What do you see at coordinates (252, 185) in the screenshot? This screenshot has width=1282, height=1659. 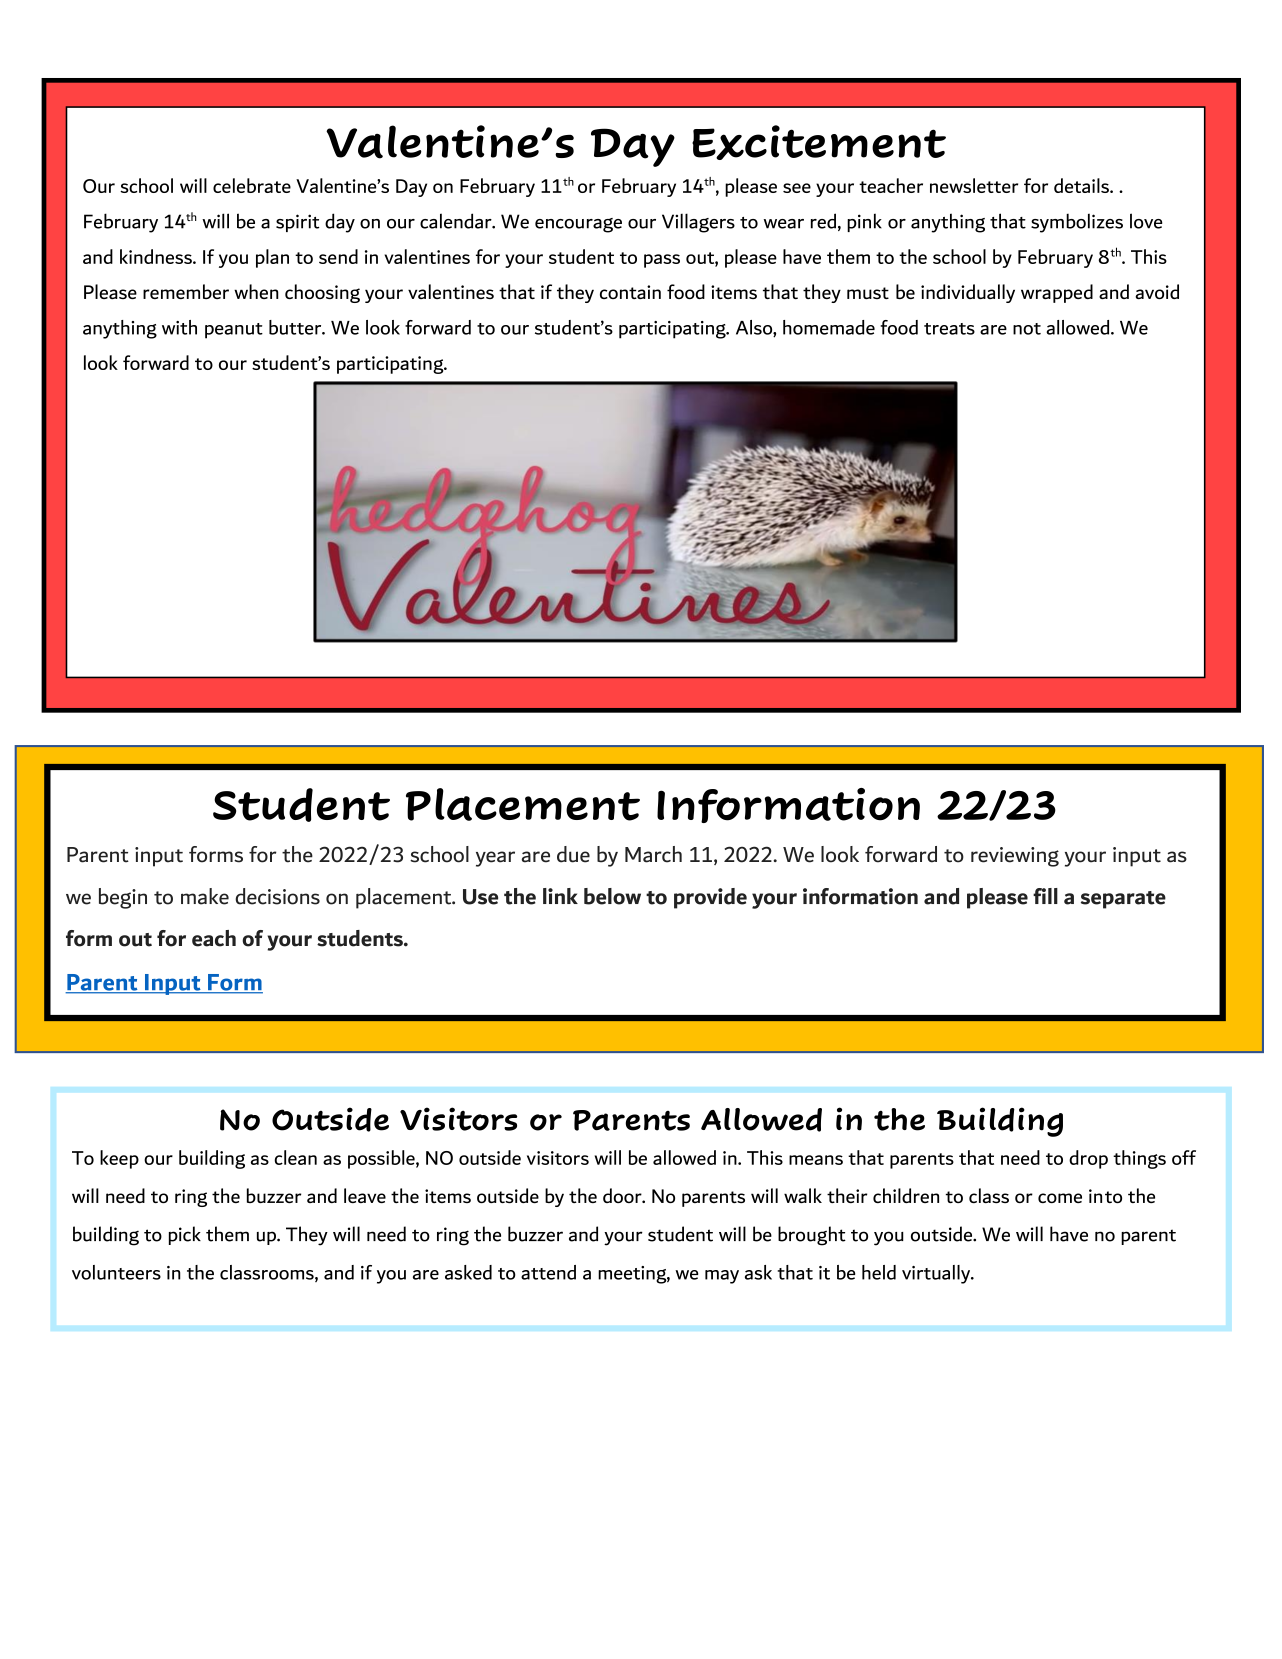 I see `celebrate` at bounding box center [252, 185].
